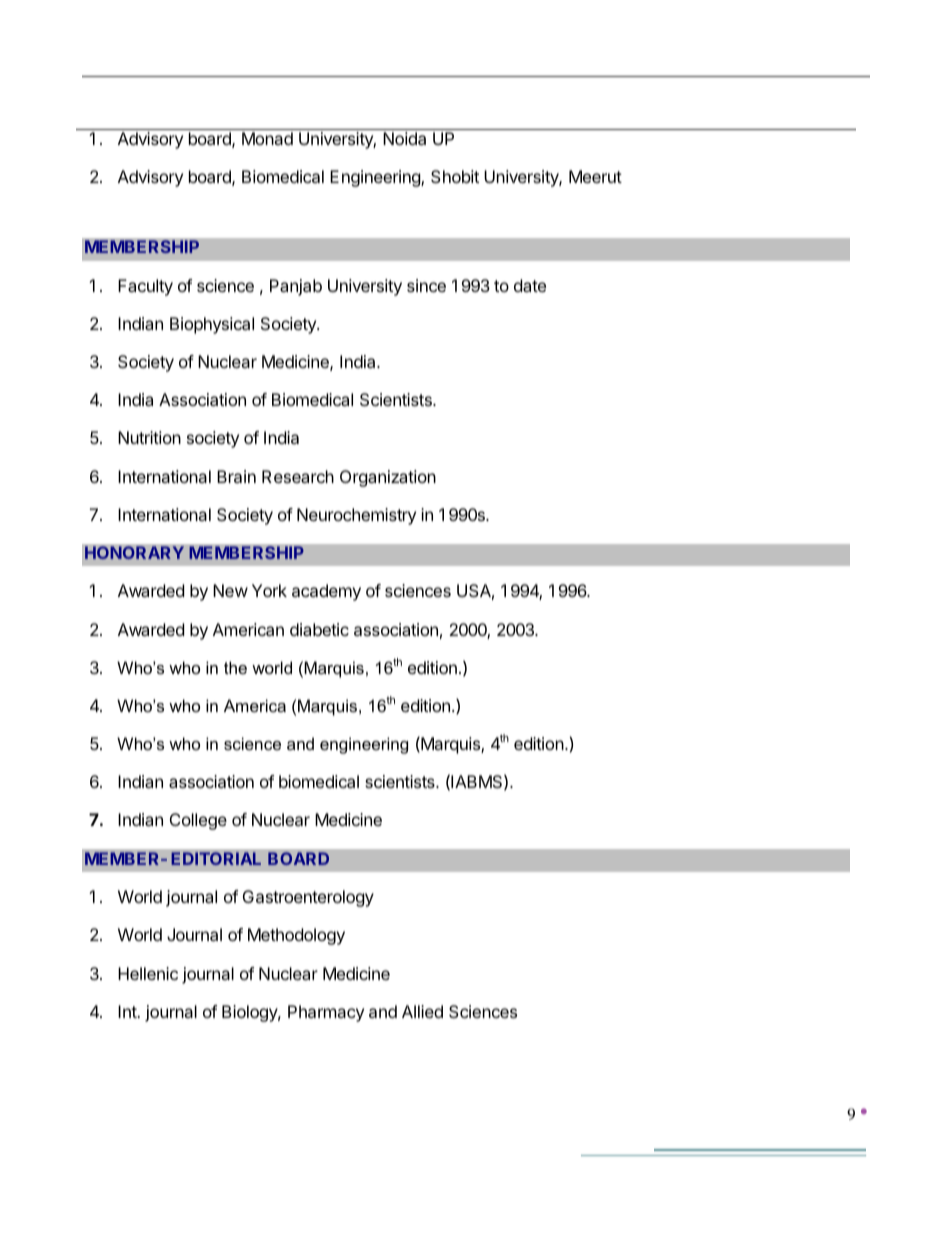 The height and width of the document is (1233, 952). What do you see at coordinates (595, 176) in the document?
I see `Meerut` at bounding box center [595, 176].
